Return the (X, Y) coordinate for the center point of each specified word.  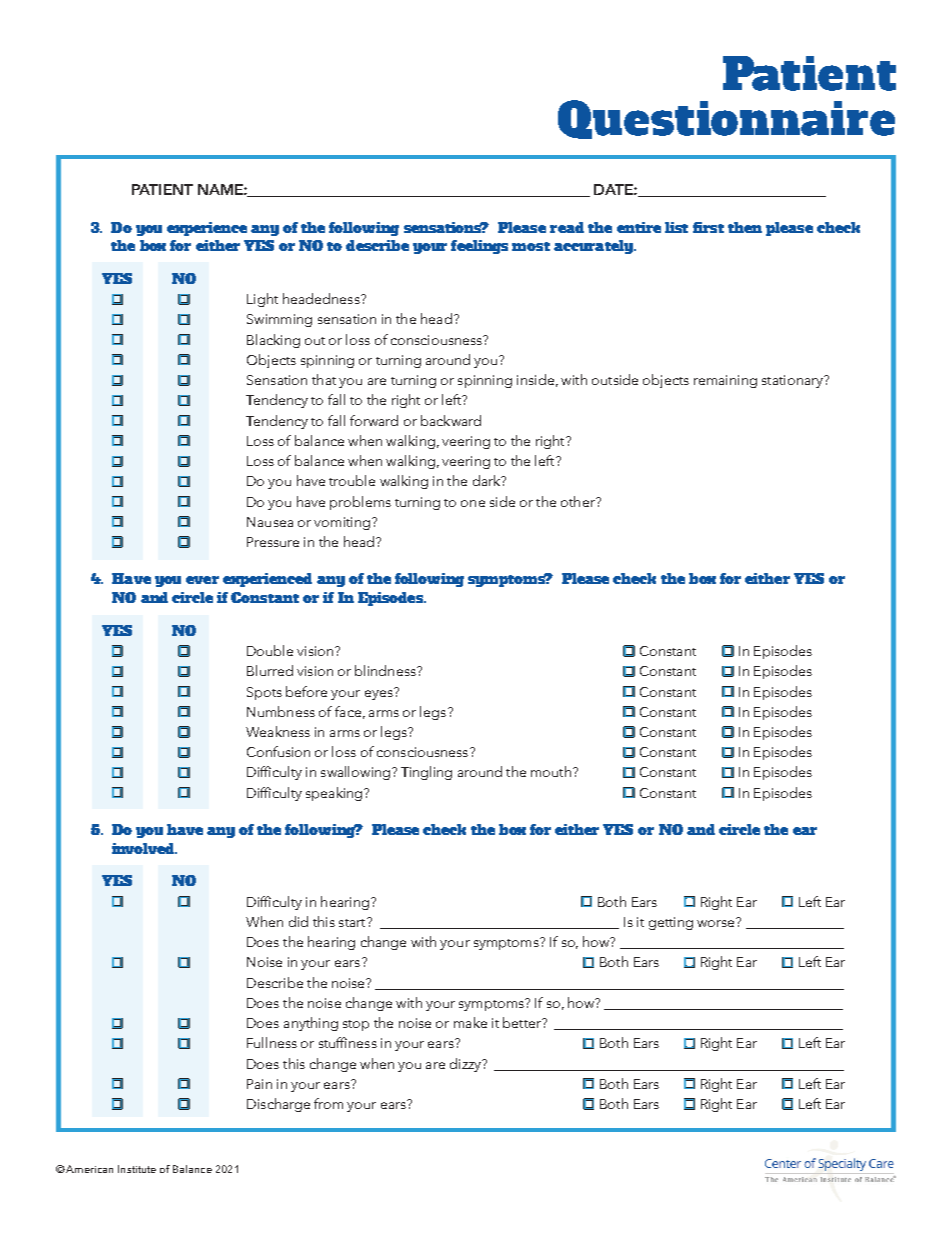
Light (262, 300)
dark (488, 480)
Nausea (270, 522)
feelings (479, 247)
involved (144, 848)
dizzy (466, 1065)
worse (717, 922)
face (348, 711)
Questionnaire (726, 119)
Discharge (278, 1105)
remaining (725, 381)
